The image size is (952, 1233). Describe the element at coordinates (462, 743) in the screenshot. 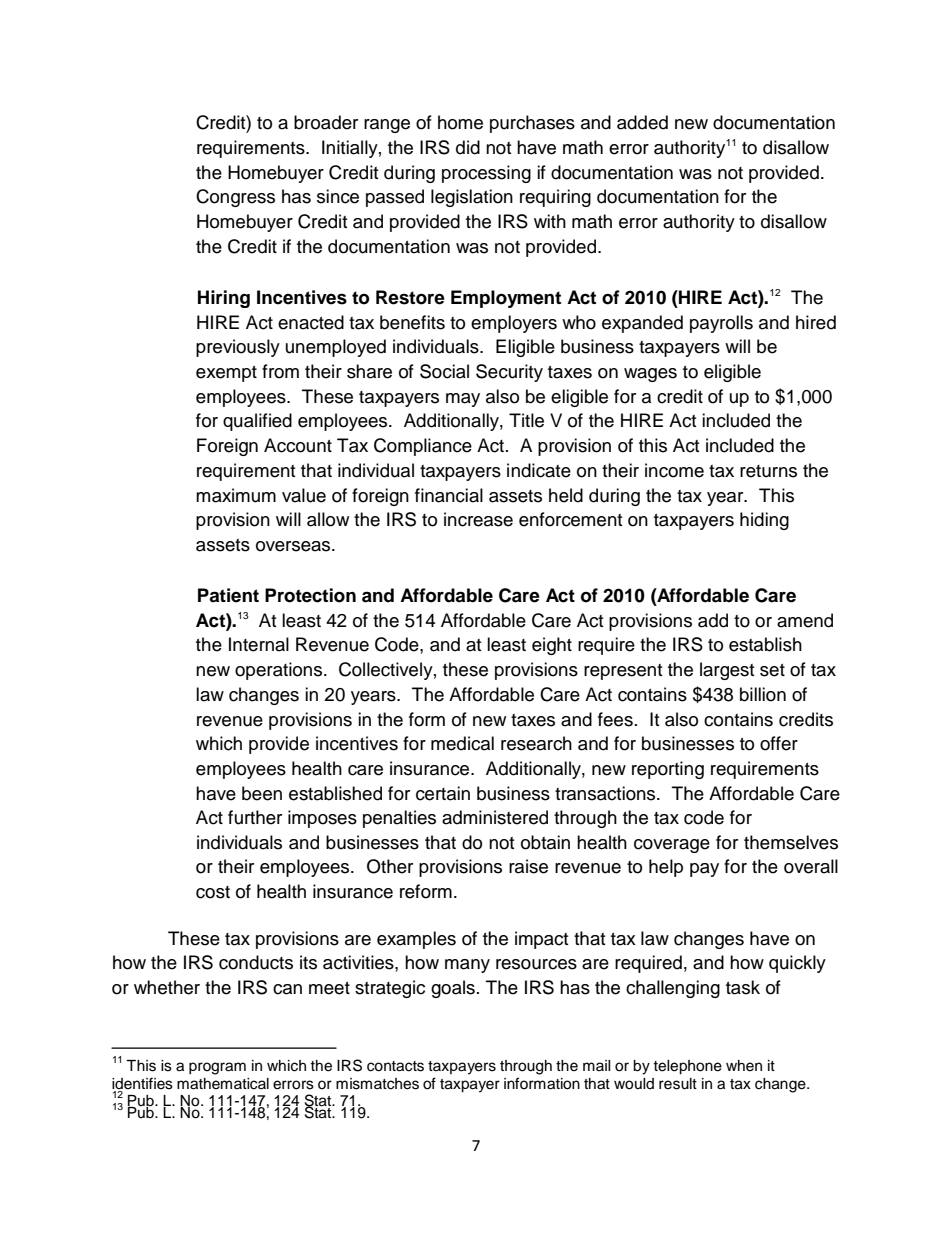

I see `medical` at that location.
